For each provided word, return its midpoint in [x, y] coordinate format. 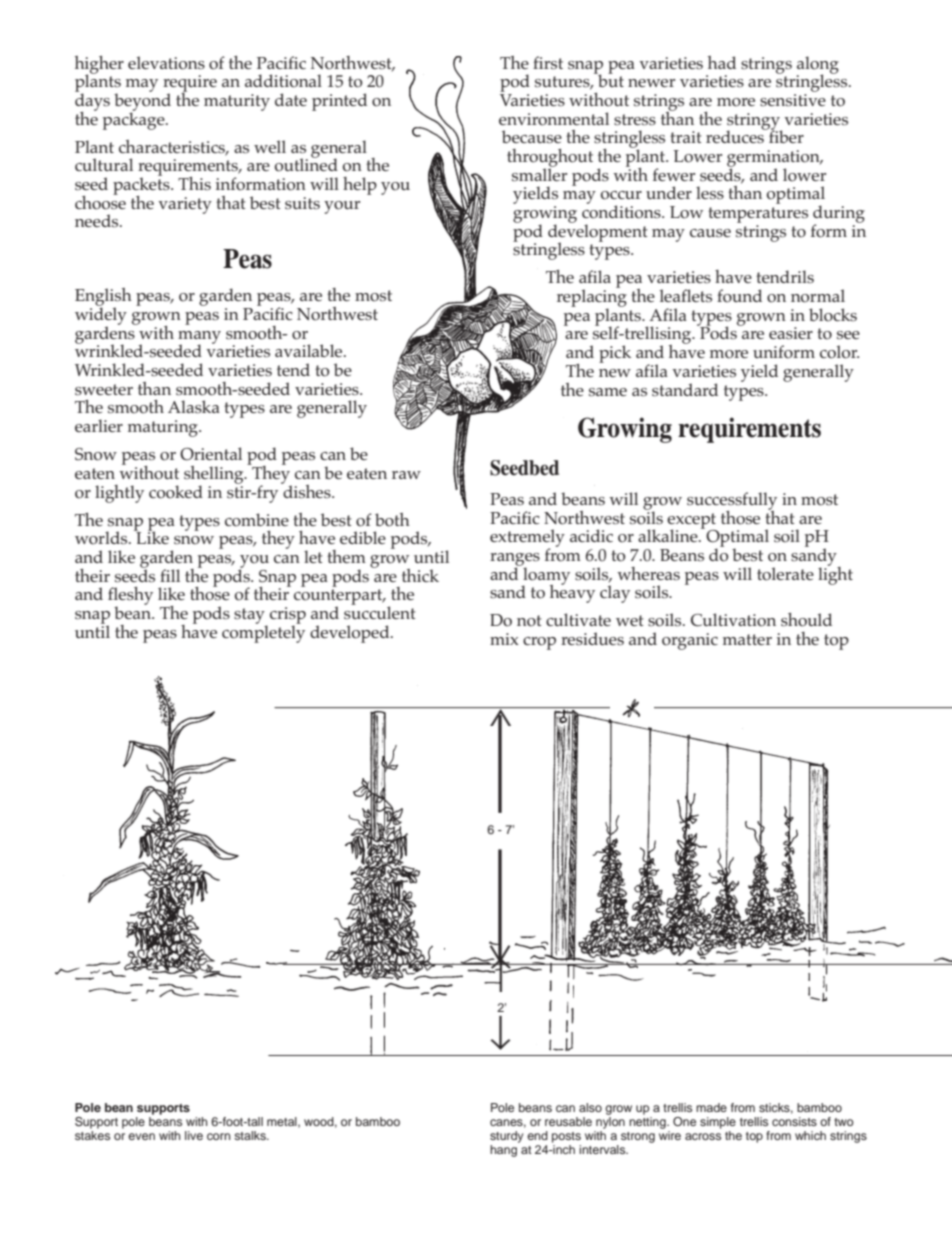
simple [718, 1123]
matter [747, 639]
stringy [754, 122]
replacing [592, 298]
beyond [142, 102]
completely [263, 633]
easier [791, 333]
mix [504, 639]
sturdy [506, 1137]
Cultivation [733, 620]
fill [170, 575]
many [199, 338]
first [548, 63]
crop [539, 643]
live [194, 1135]
